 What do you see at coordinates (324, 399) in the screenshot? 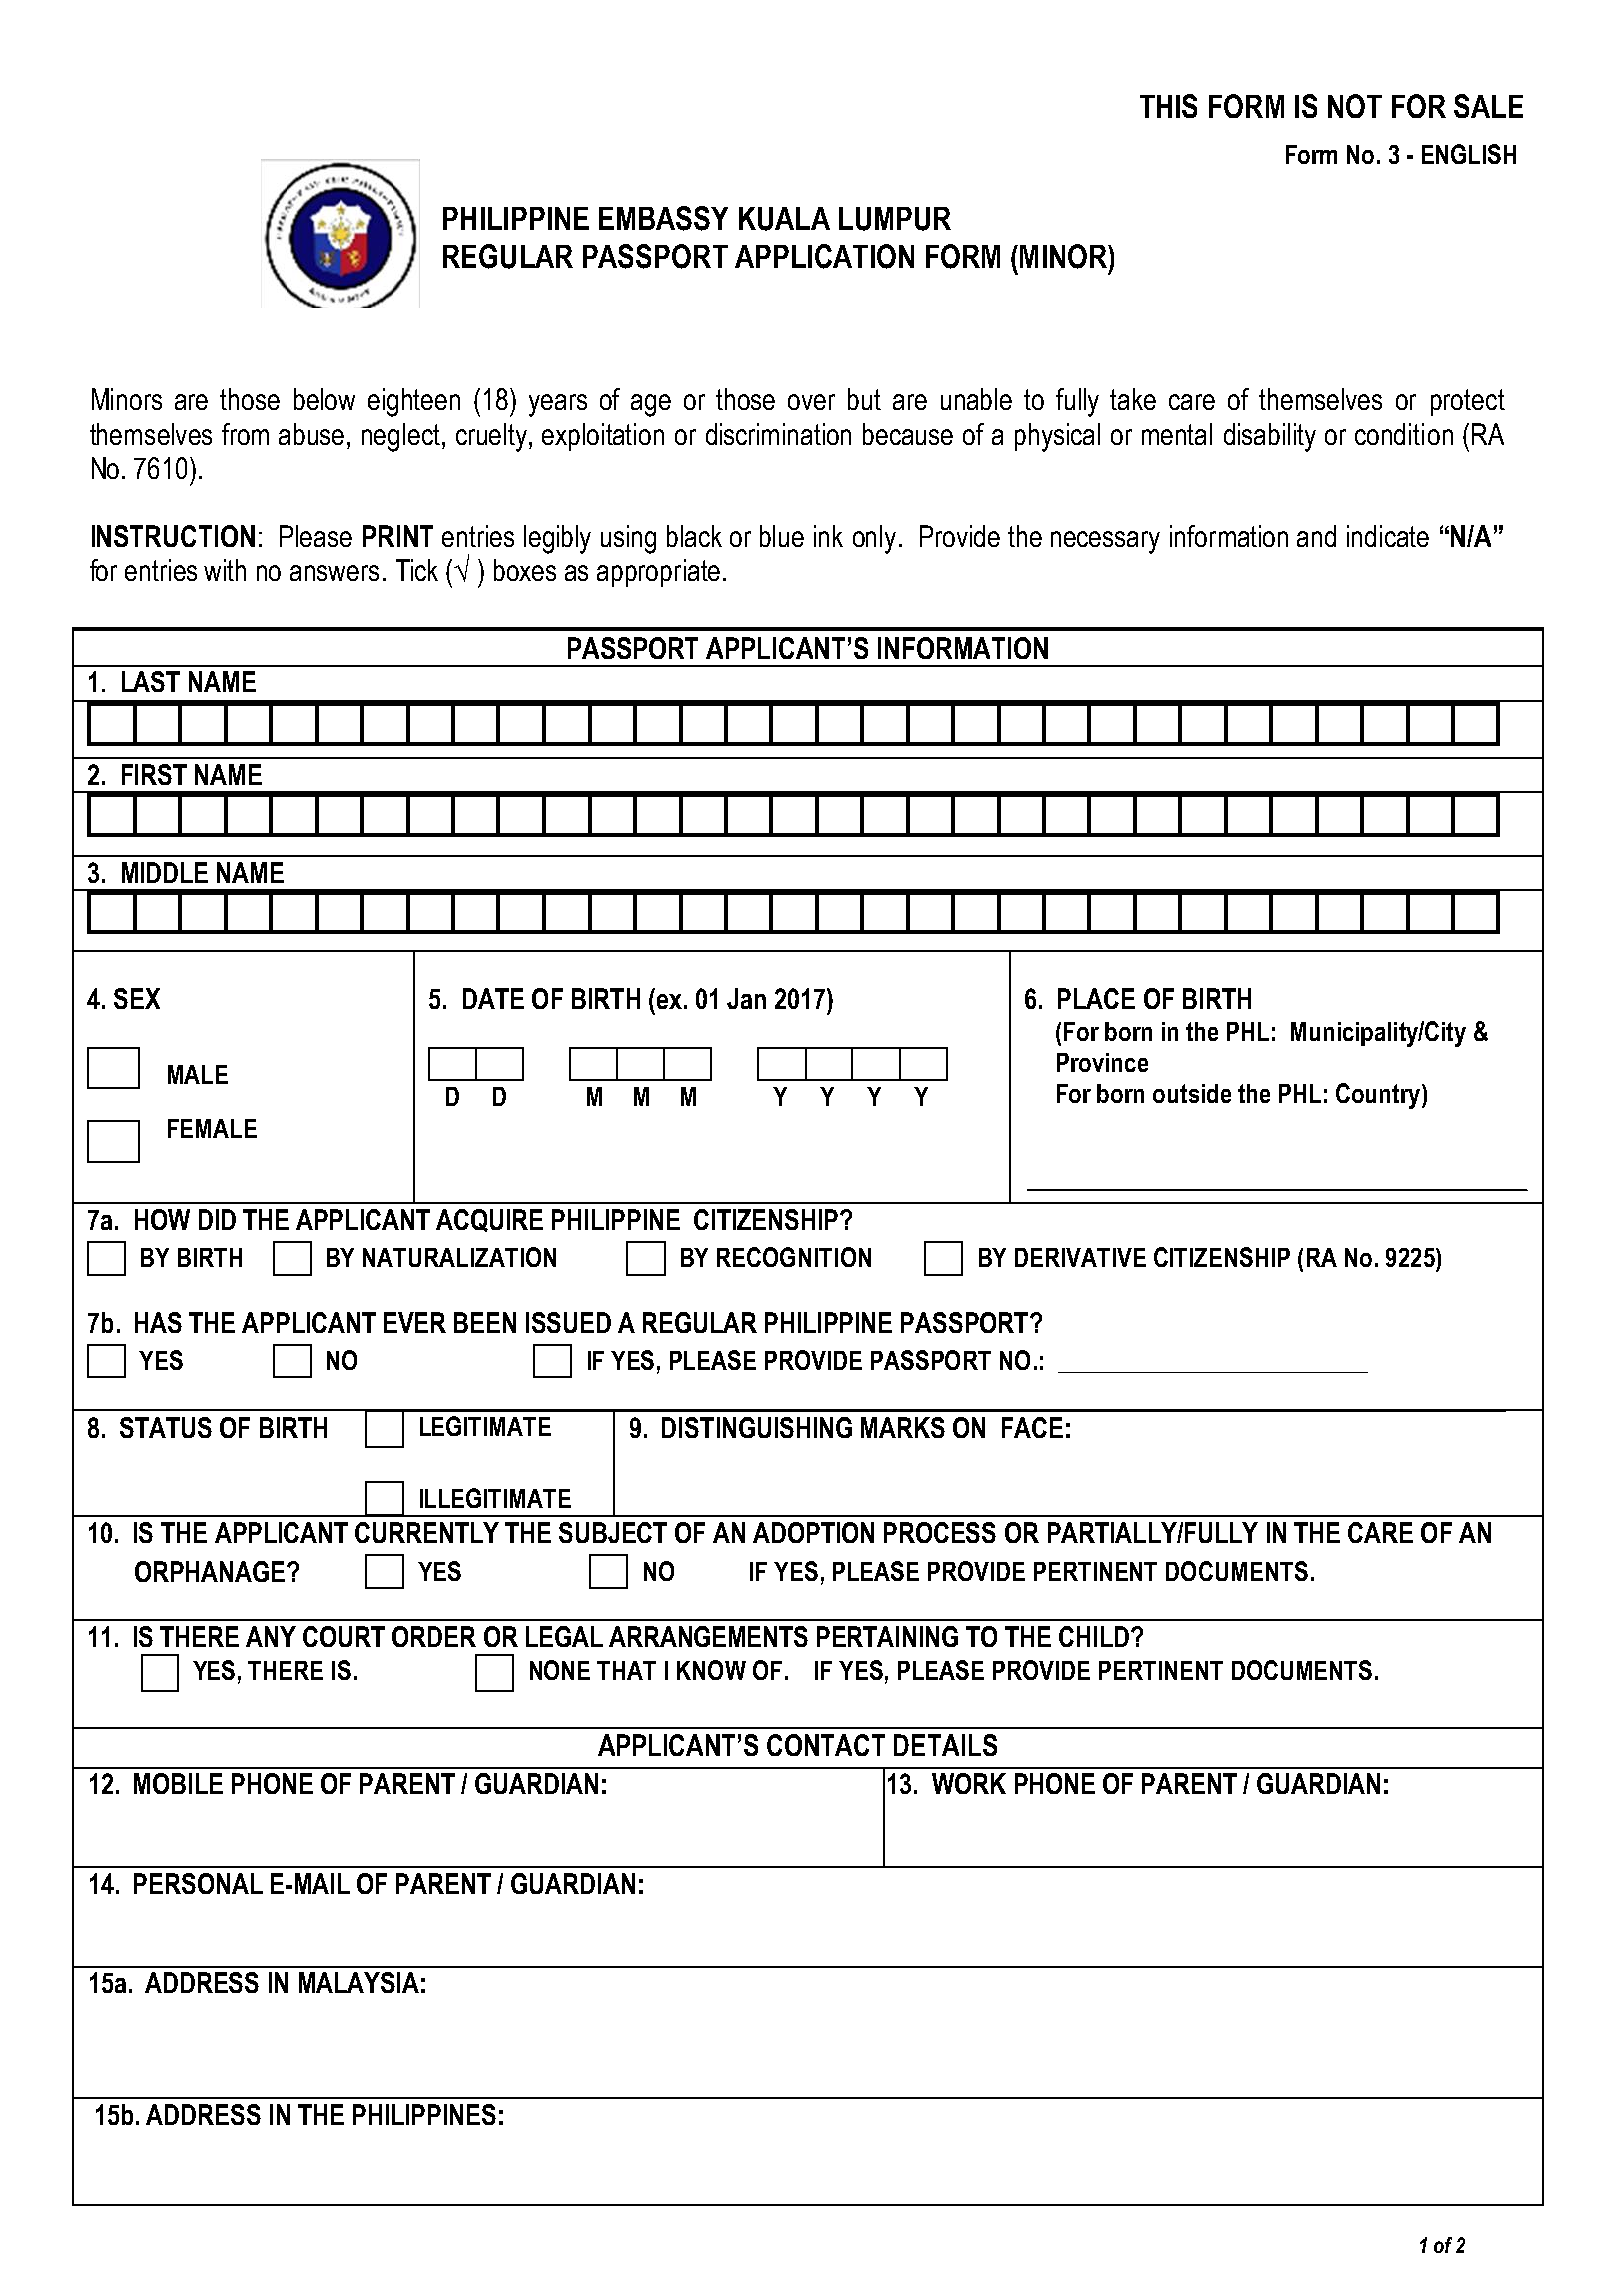
I see `below` at bounding box center [324, 399].
